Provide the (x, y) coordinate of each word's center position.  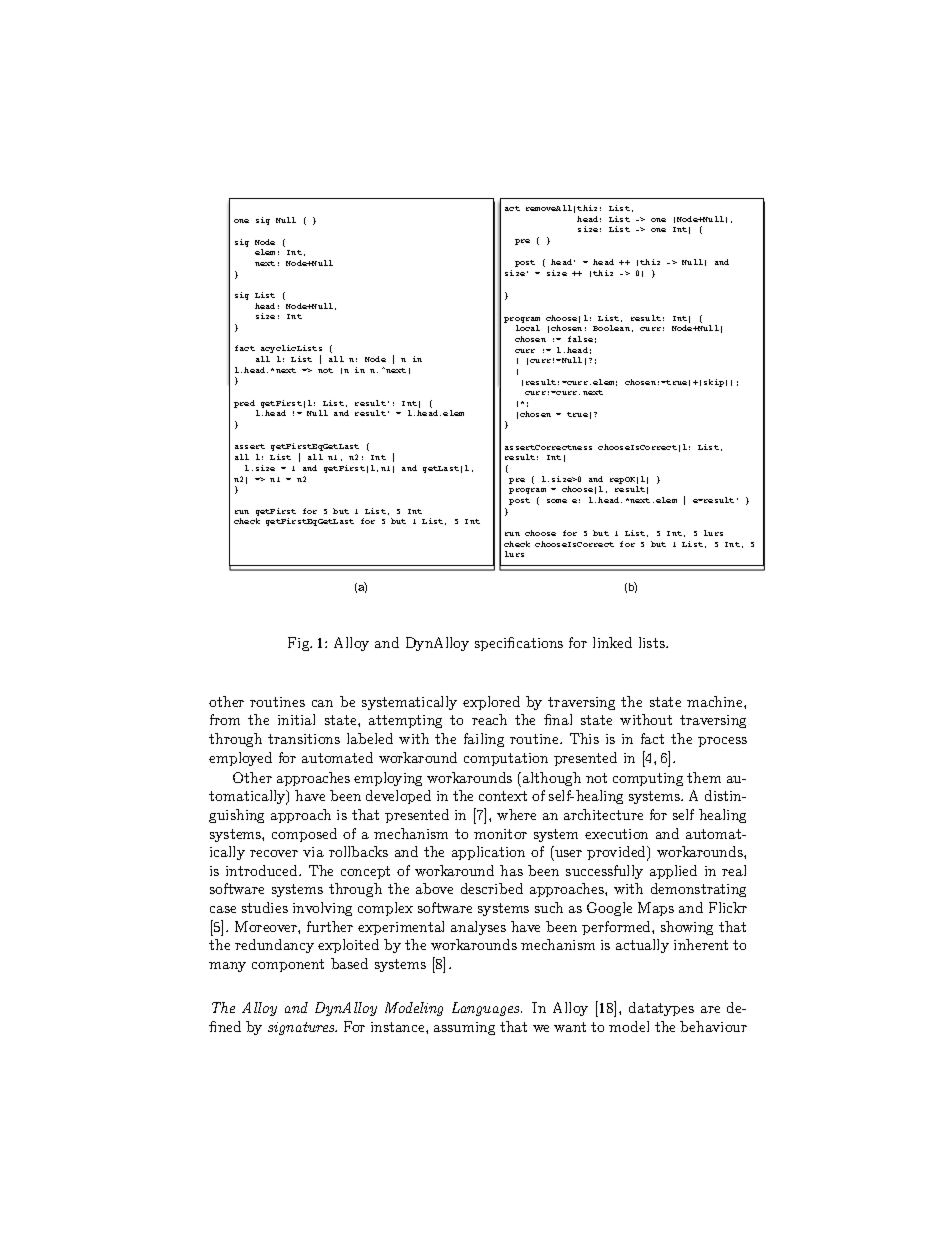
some (557, 501)
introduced (263, 870)
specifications (519, 644)
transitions (304, 739)
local (528, 328)
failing (484, 740)
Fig (300, 644)
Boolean (611, 328)
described (492, 888)
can (322, 703)
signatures (302, 1028)
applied (673, 872)
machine (716, 701)
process (722, 742)
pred (244, 404)
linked (612, 642)
